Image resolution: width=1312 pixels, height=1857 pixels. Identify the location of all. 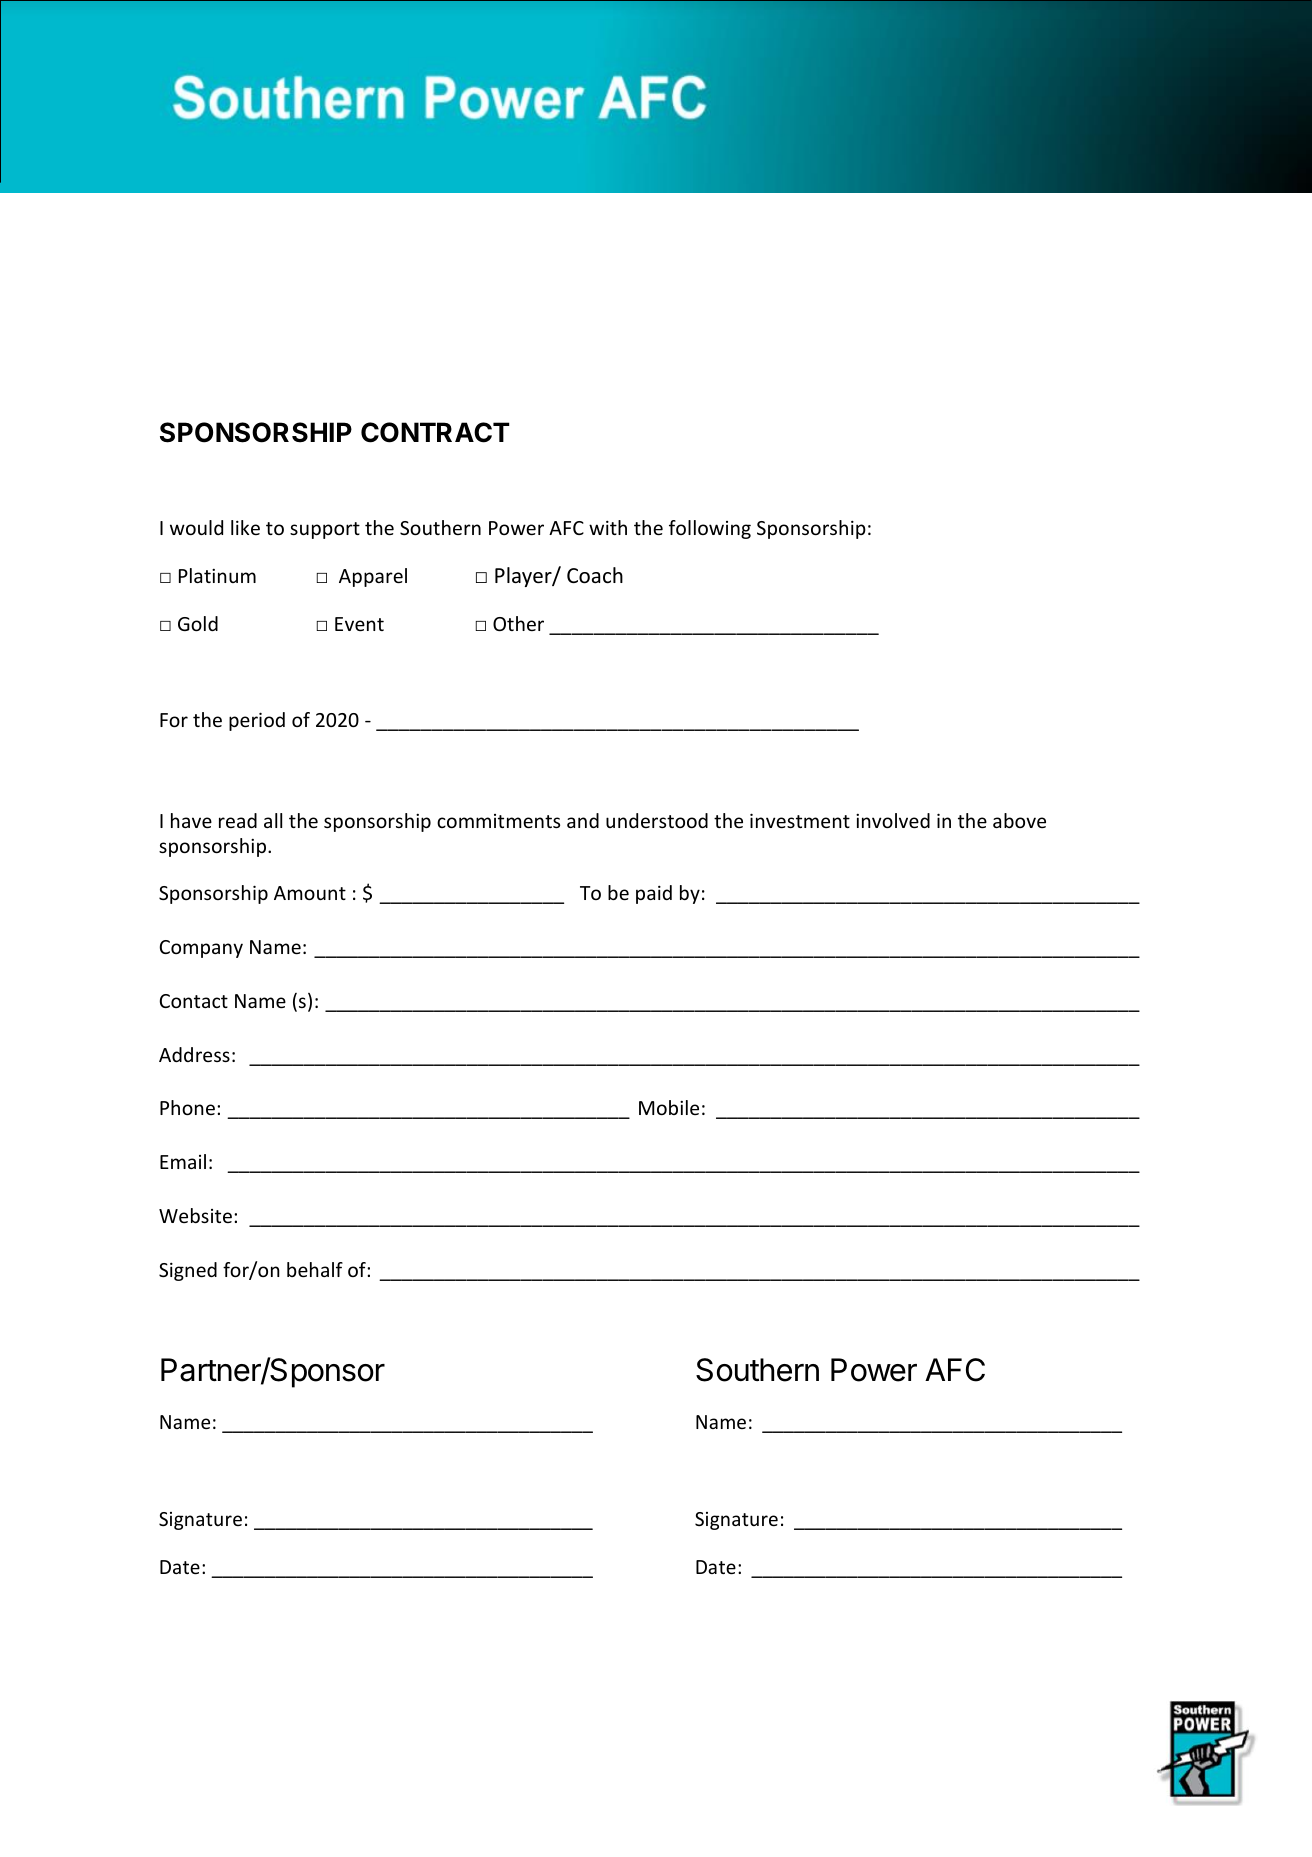
(273, 820).
